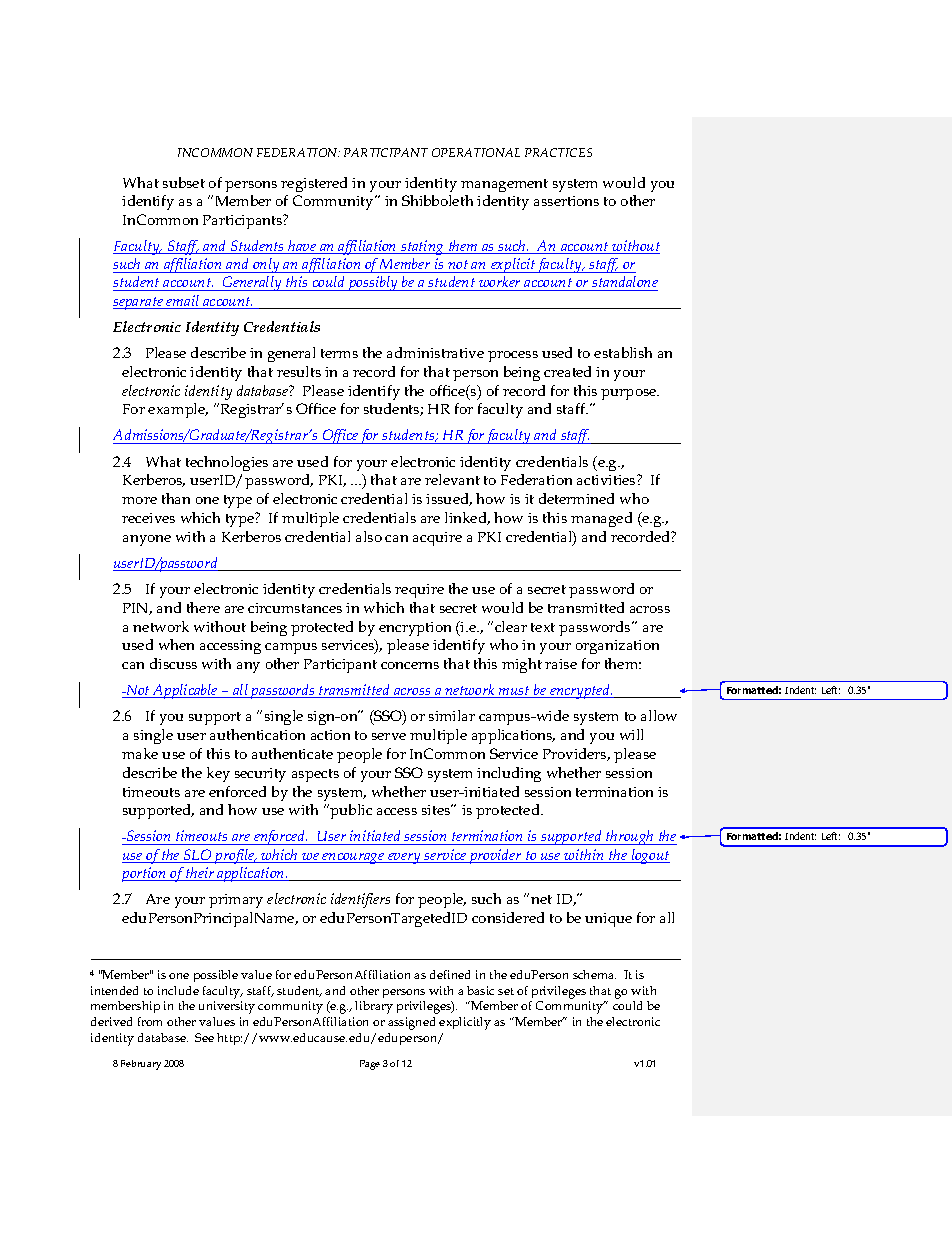 This screenshot has width=952, height=1233. I want to click on Page, so click(370, 1065).
